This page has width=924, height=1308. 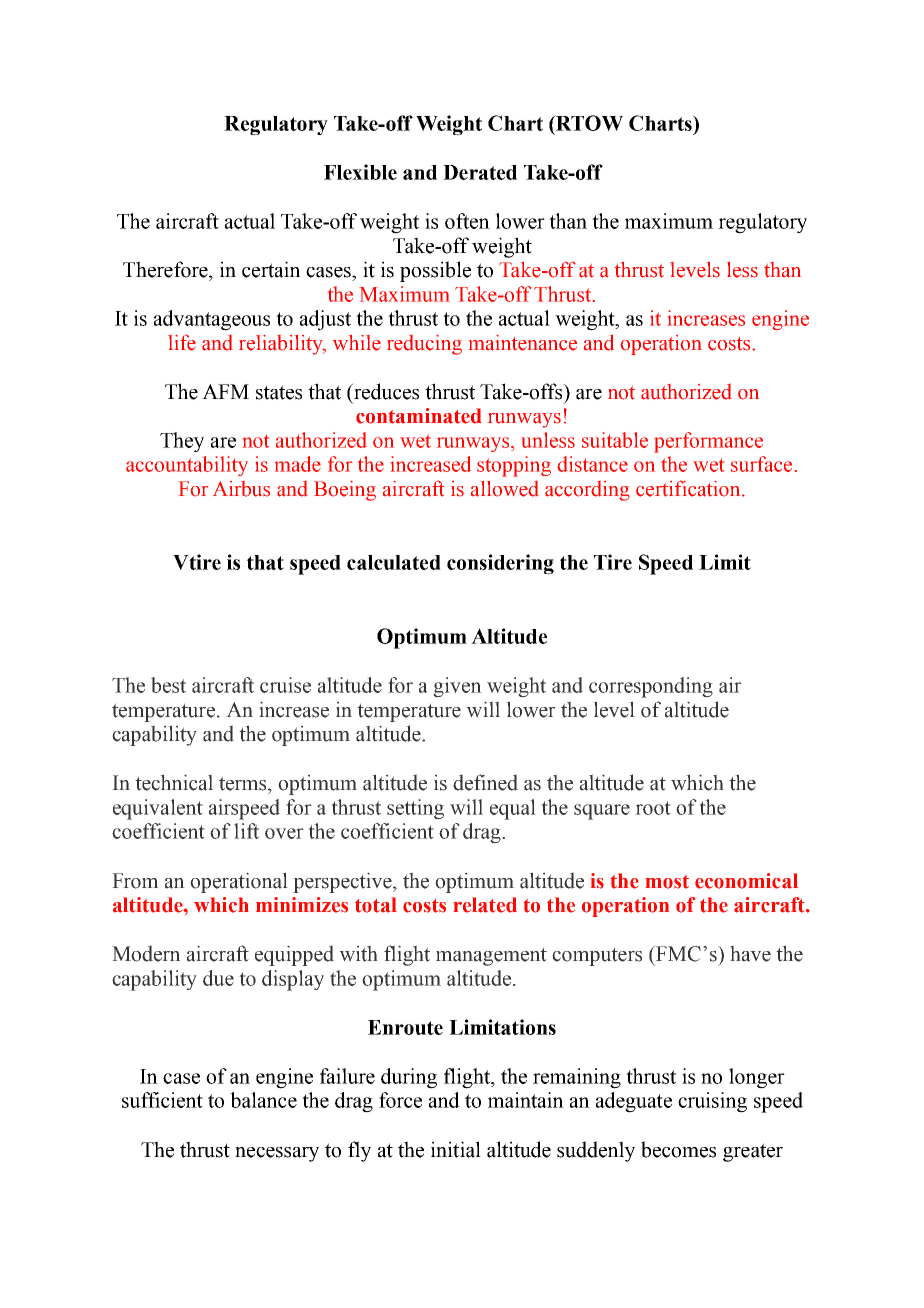 I want to click on sufficient, so click(x=162, y=1100).
